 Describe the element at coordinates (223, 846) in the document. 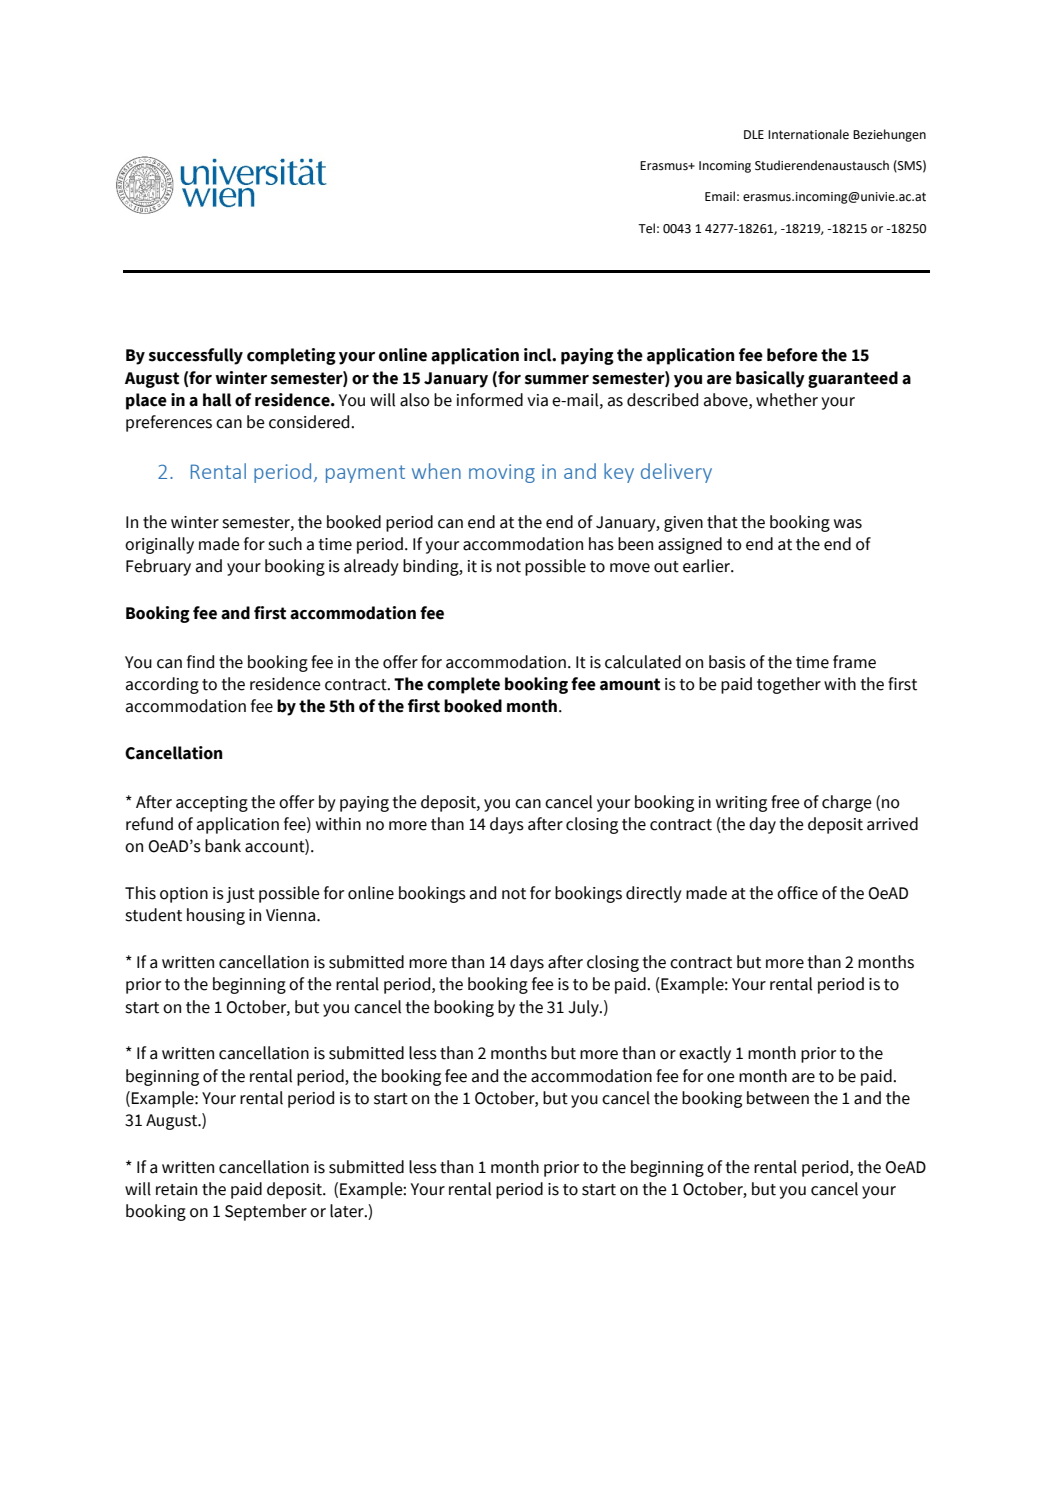

I see `bank` at that location.
